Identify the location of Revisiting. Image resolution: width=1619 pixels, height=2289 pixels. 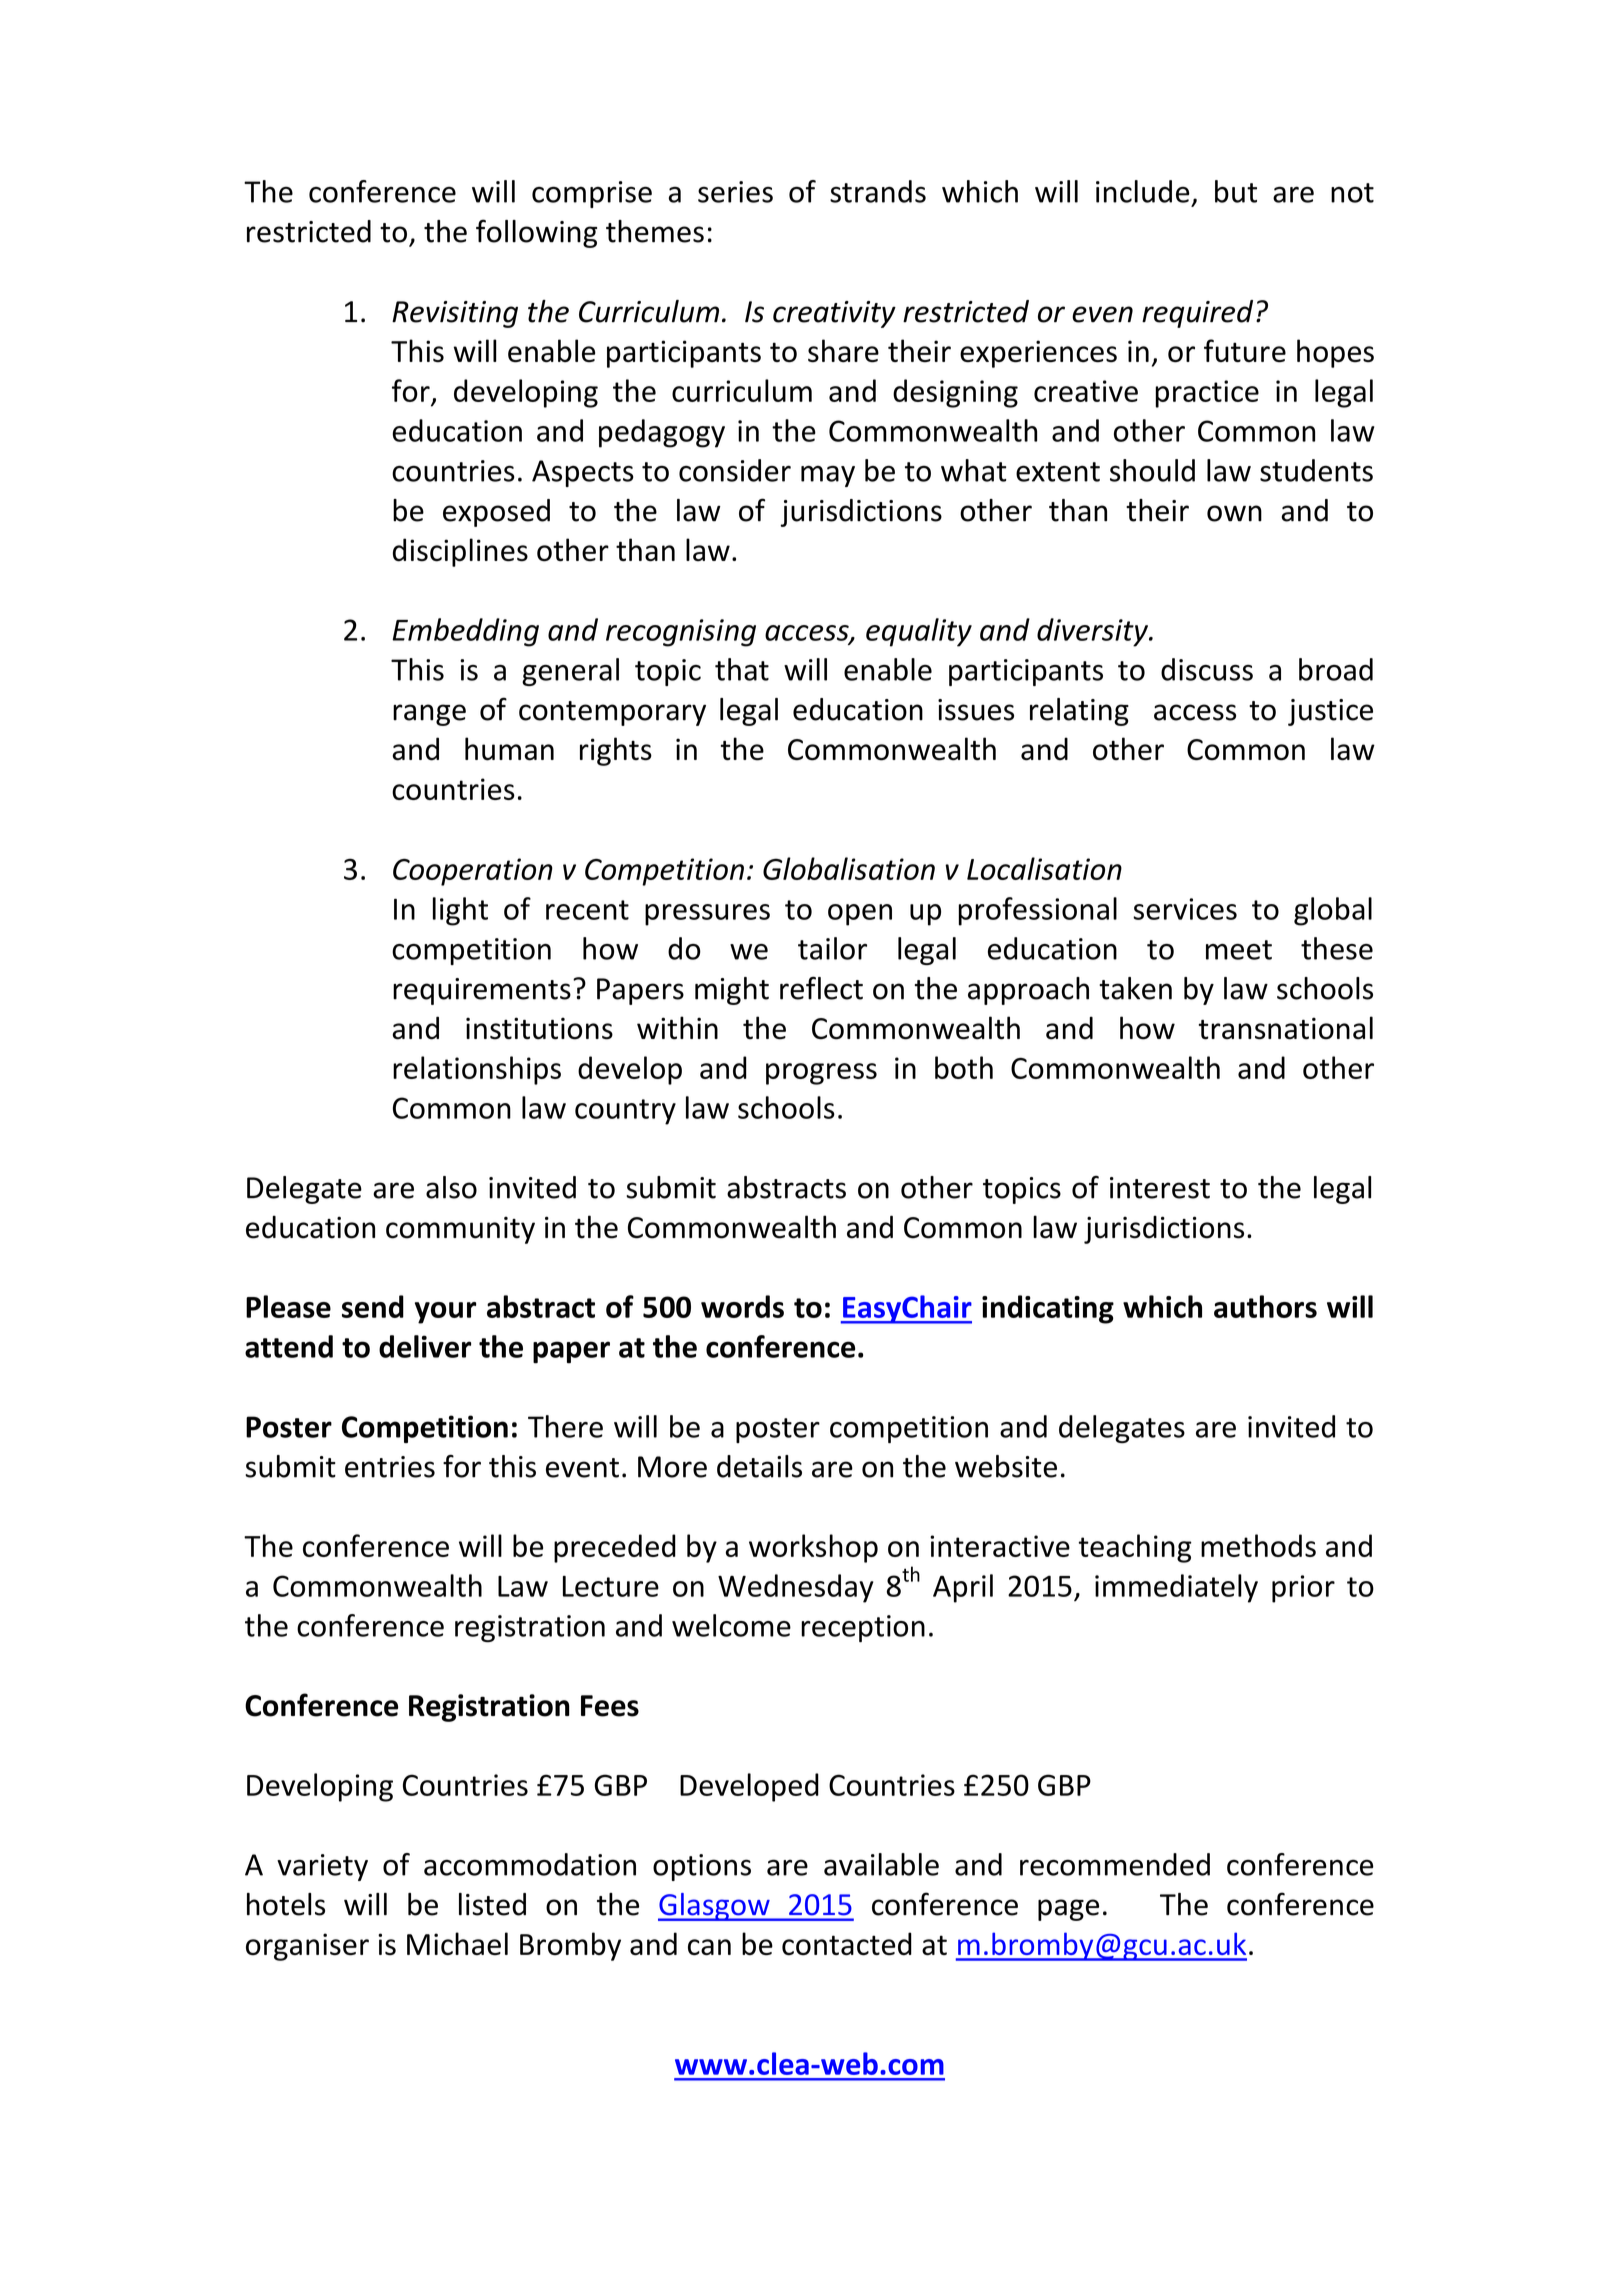
(455, 314).
